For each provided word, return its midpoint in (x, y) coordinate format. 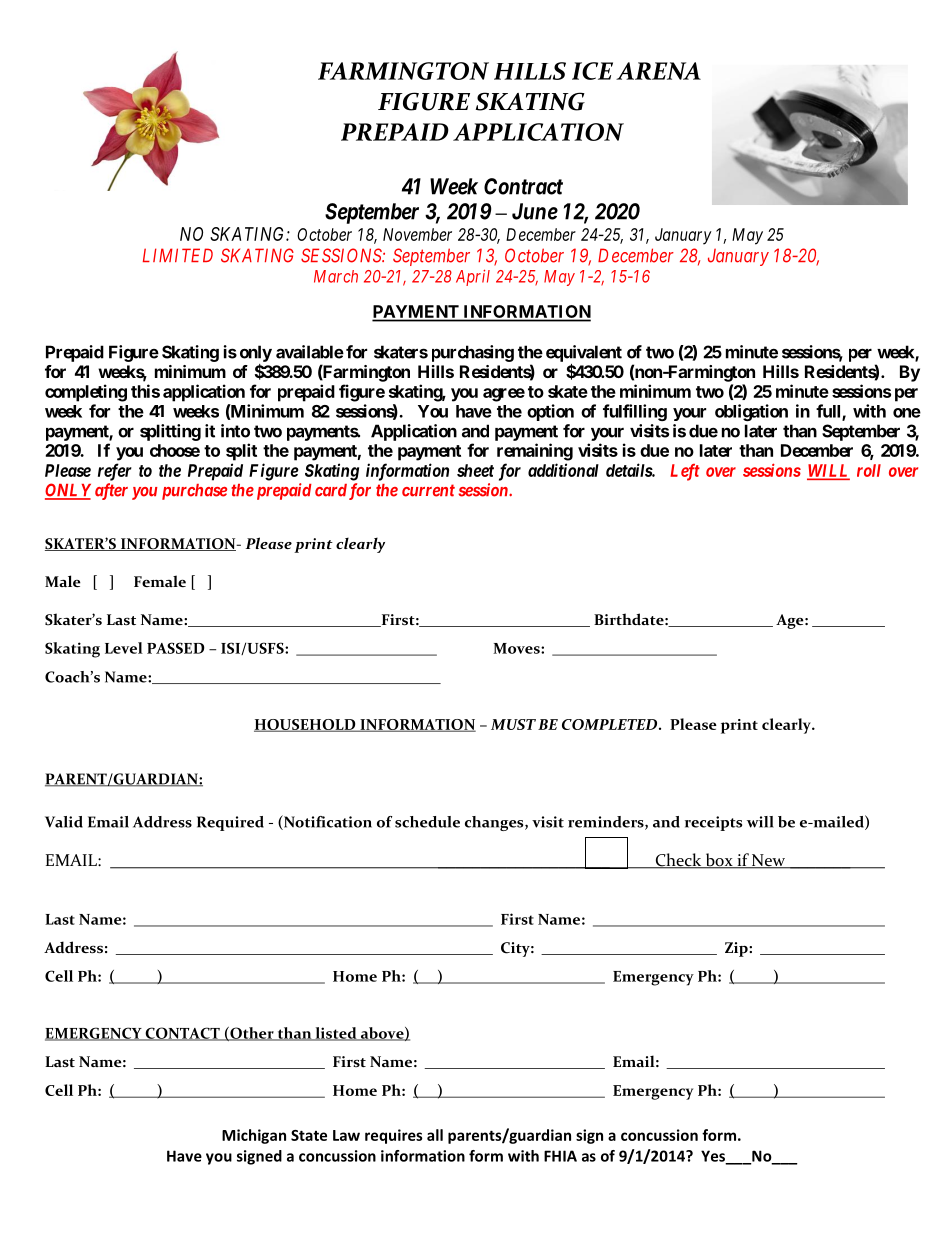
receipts (713, 823)
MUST (513, 724)
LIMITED (178, 255)
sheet (475, 470)
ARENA (658, 71)
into (235, 431)
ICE (592, 71)
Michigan (254, 1136)
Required (230, 823)
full (829, 412)
